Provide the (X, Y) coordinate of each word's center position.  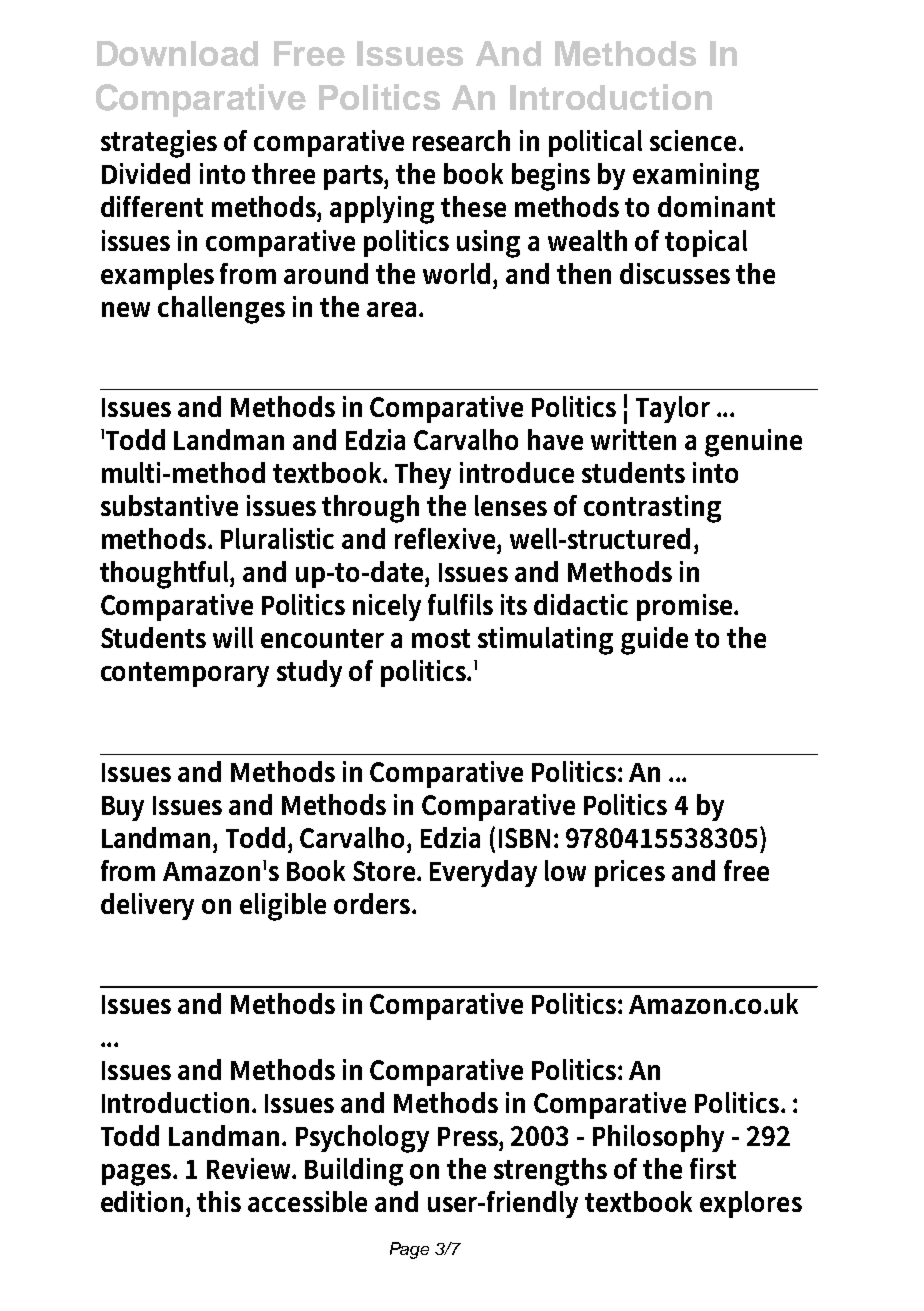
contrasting (652, 509)
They (423, 475)
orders (374, 903)
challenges (221, 310)
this (219, 1201)
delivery (147, 906)
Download (177, 53)
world (458, 273)
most (441, 638)
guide (654, 641)
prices (630, 873)
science (695, 140)
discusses (675, 273)
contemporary (185, 674)
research (461, 140)
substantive (169, 505)
